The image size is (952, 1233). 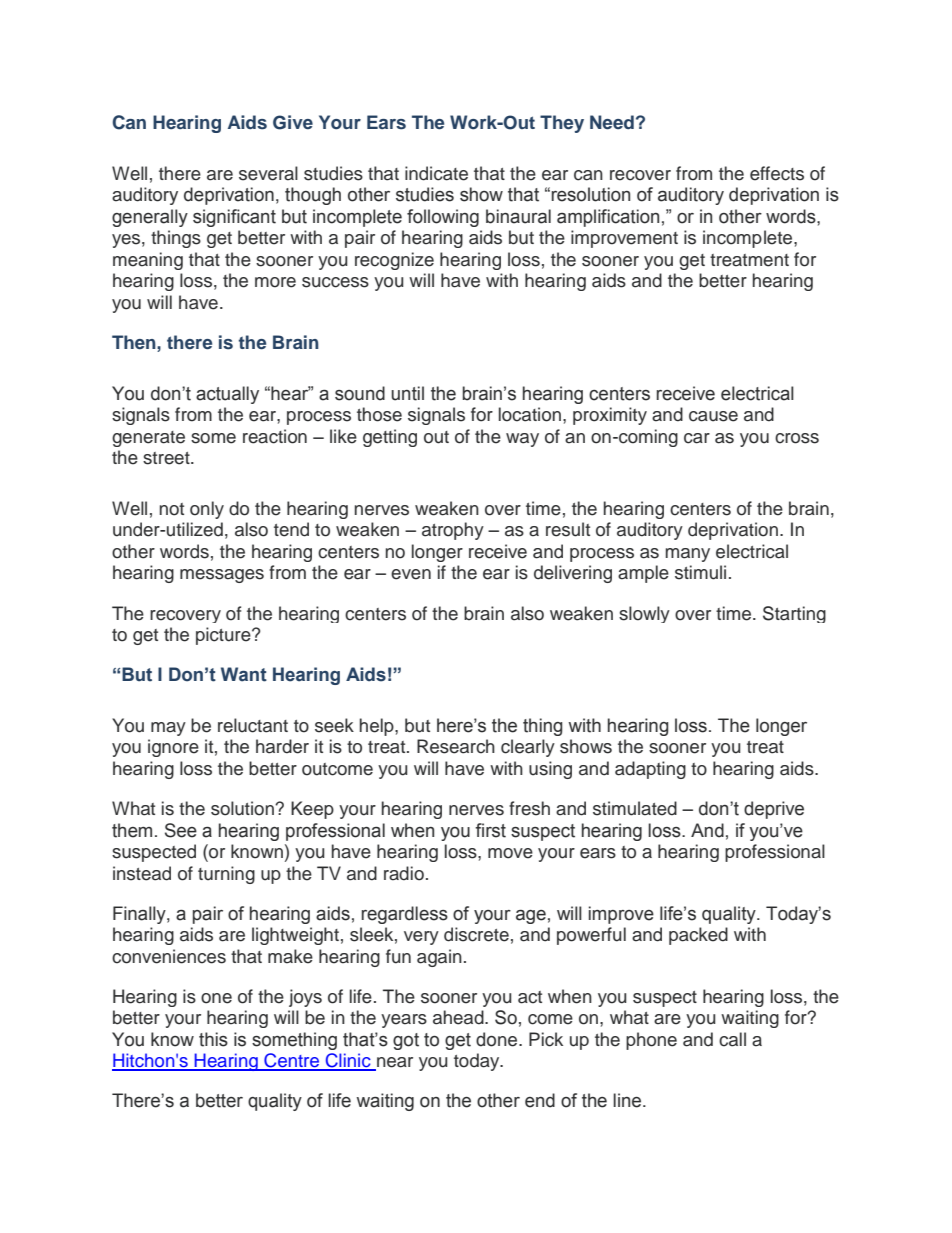 I want to click on picture, so click(x=224, y=636).
